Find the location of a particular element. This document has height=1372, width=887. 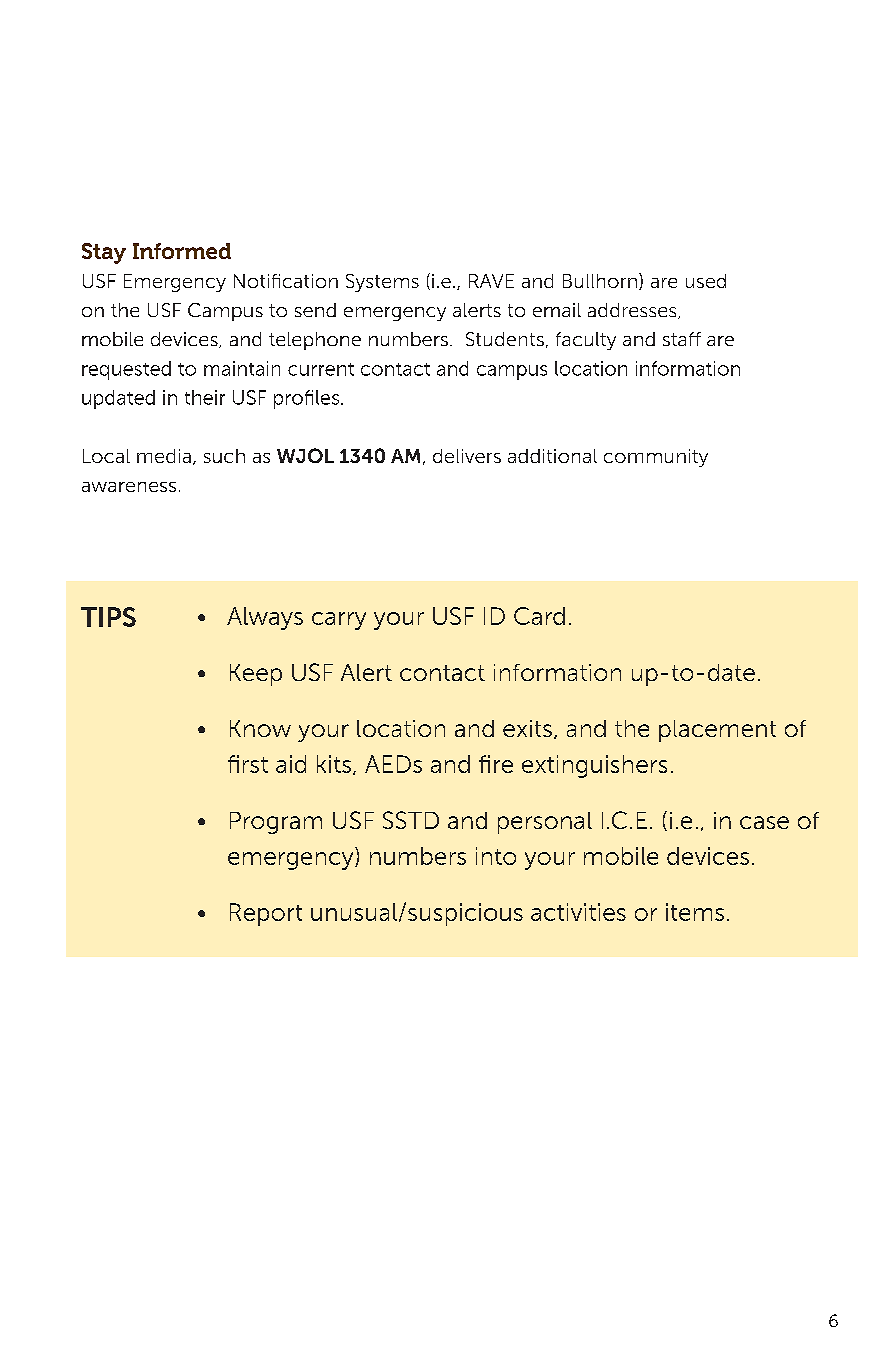

Informed is located at coordinates (182, 251).
